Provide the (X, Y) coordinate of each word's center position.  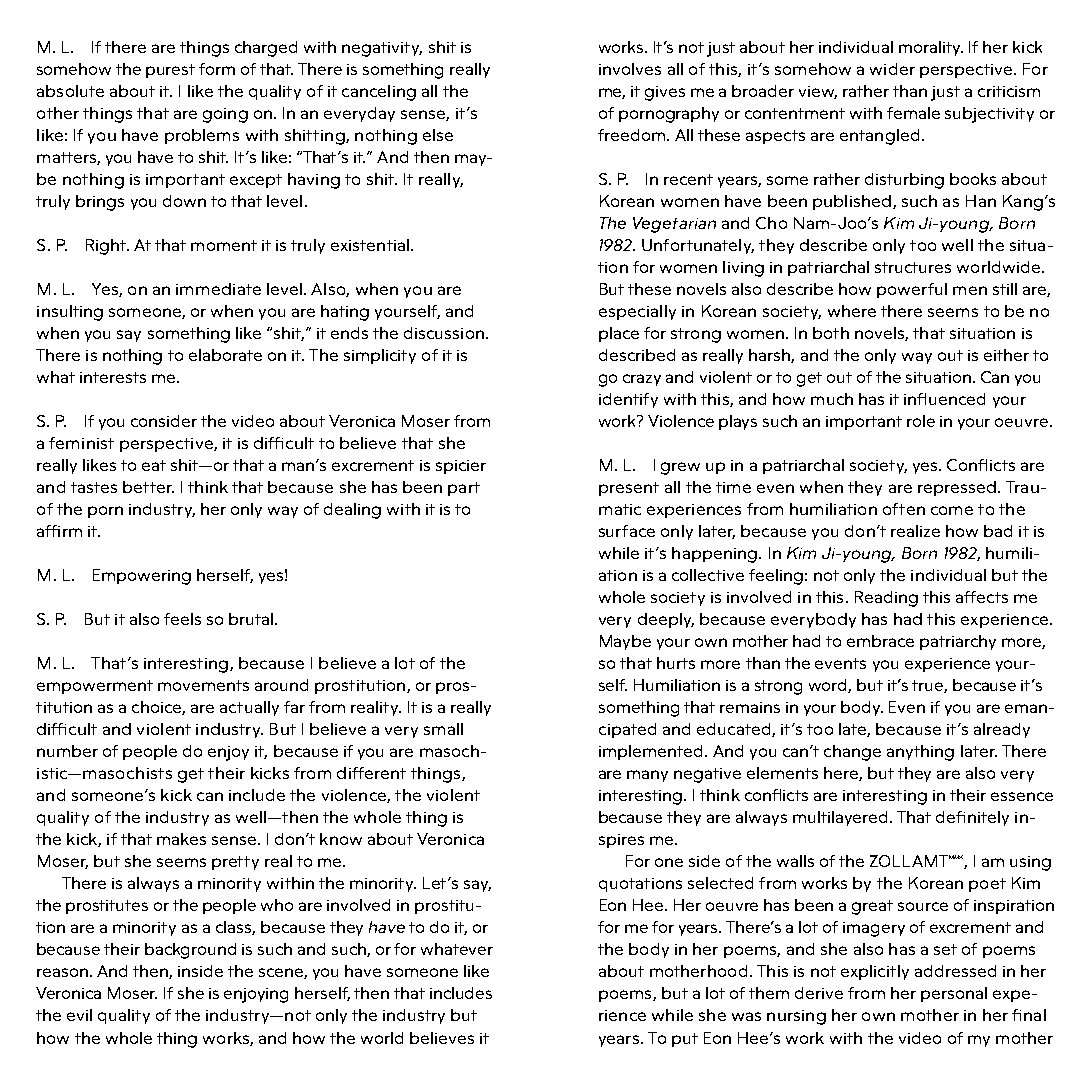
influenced (944, 399)
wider (892, 69)
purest (170, 71)
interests (113, 377)
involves (630, 69)
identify (628, 400)
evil (79, 1015)
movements (203, 685)
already (1002, 730)
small (443, 729)
